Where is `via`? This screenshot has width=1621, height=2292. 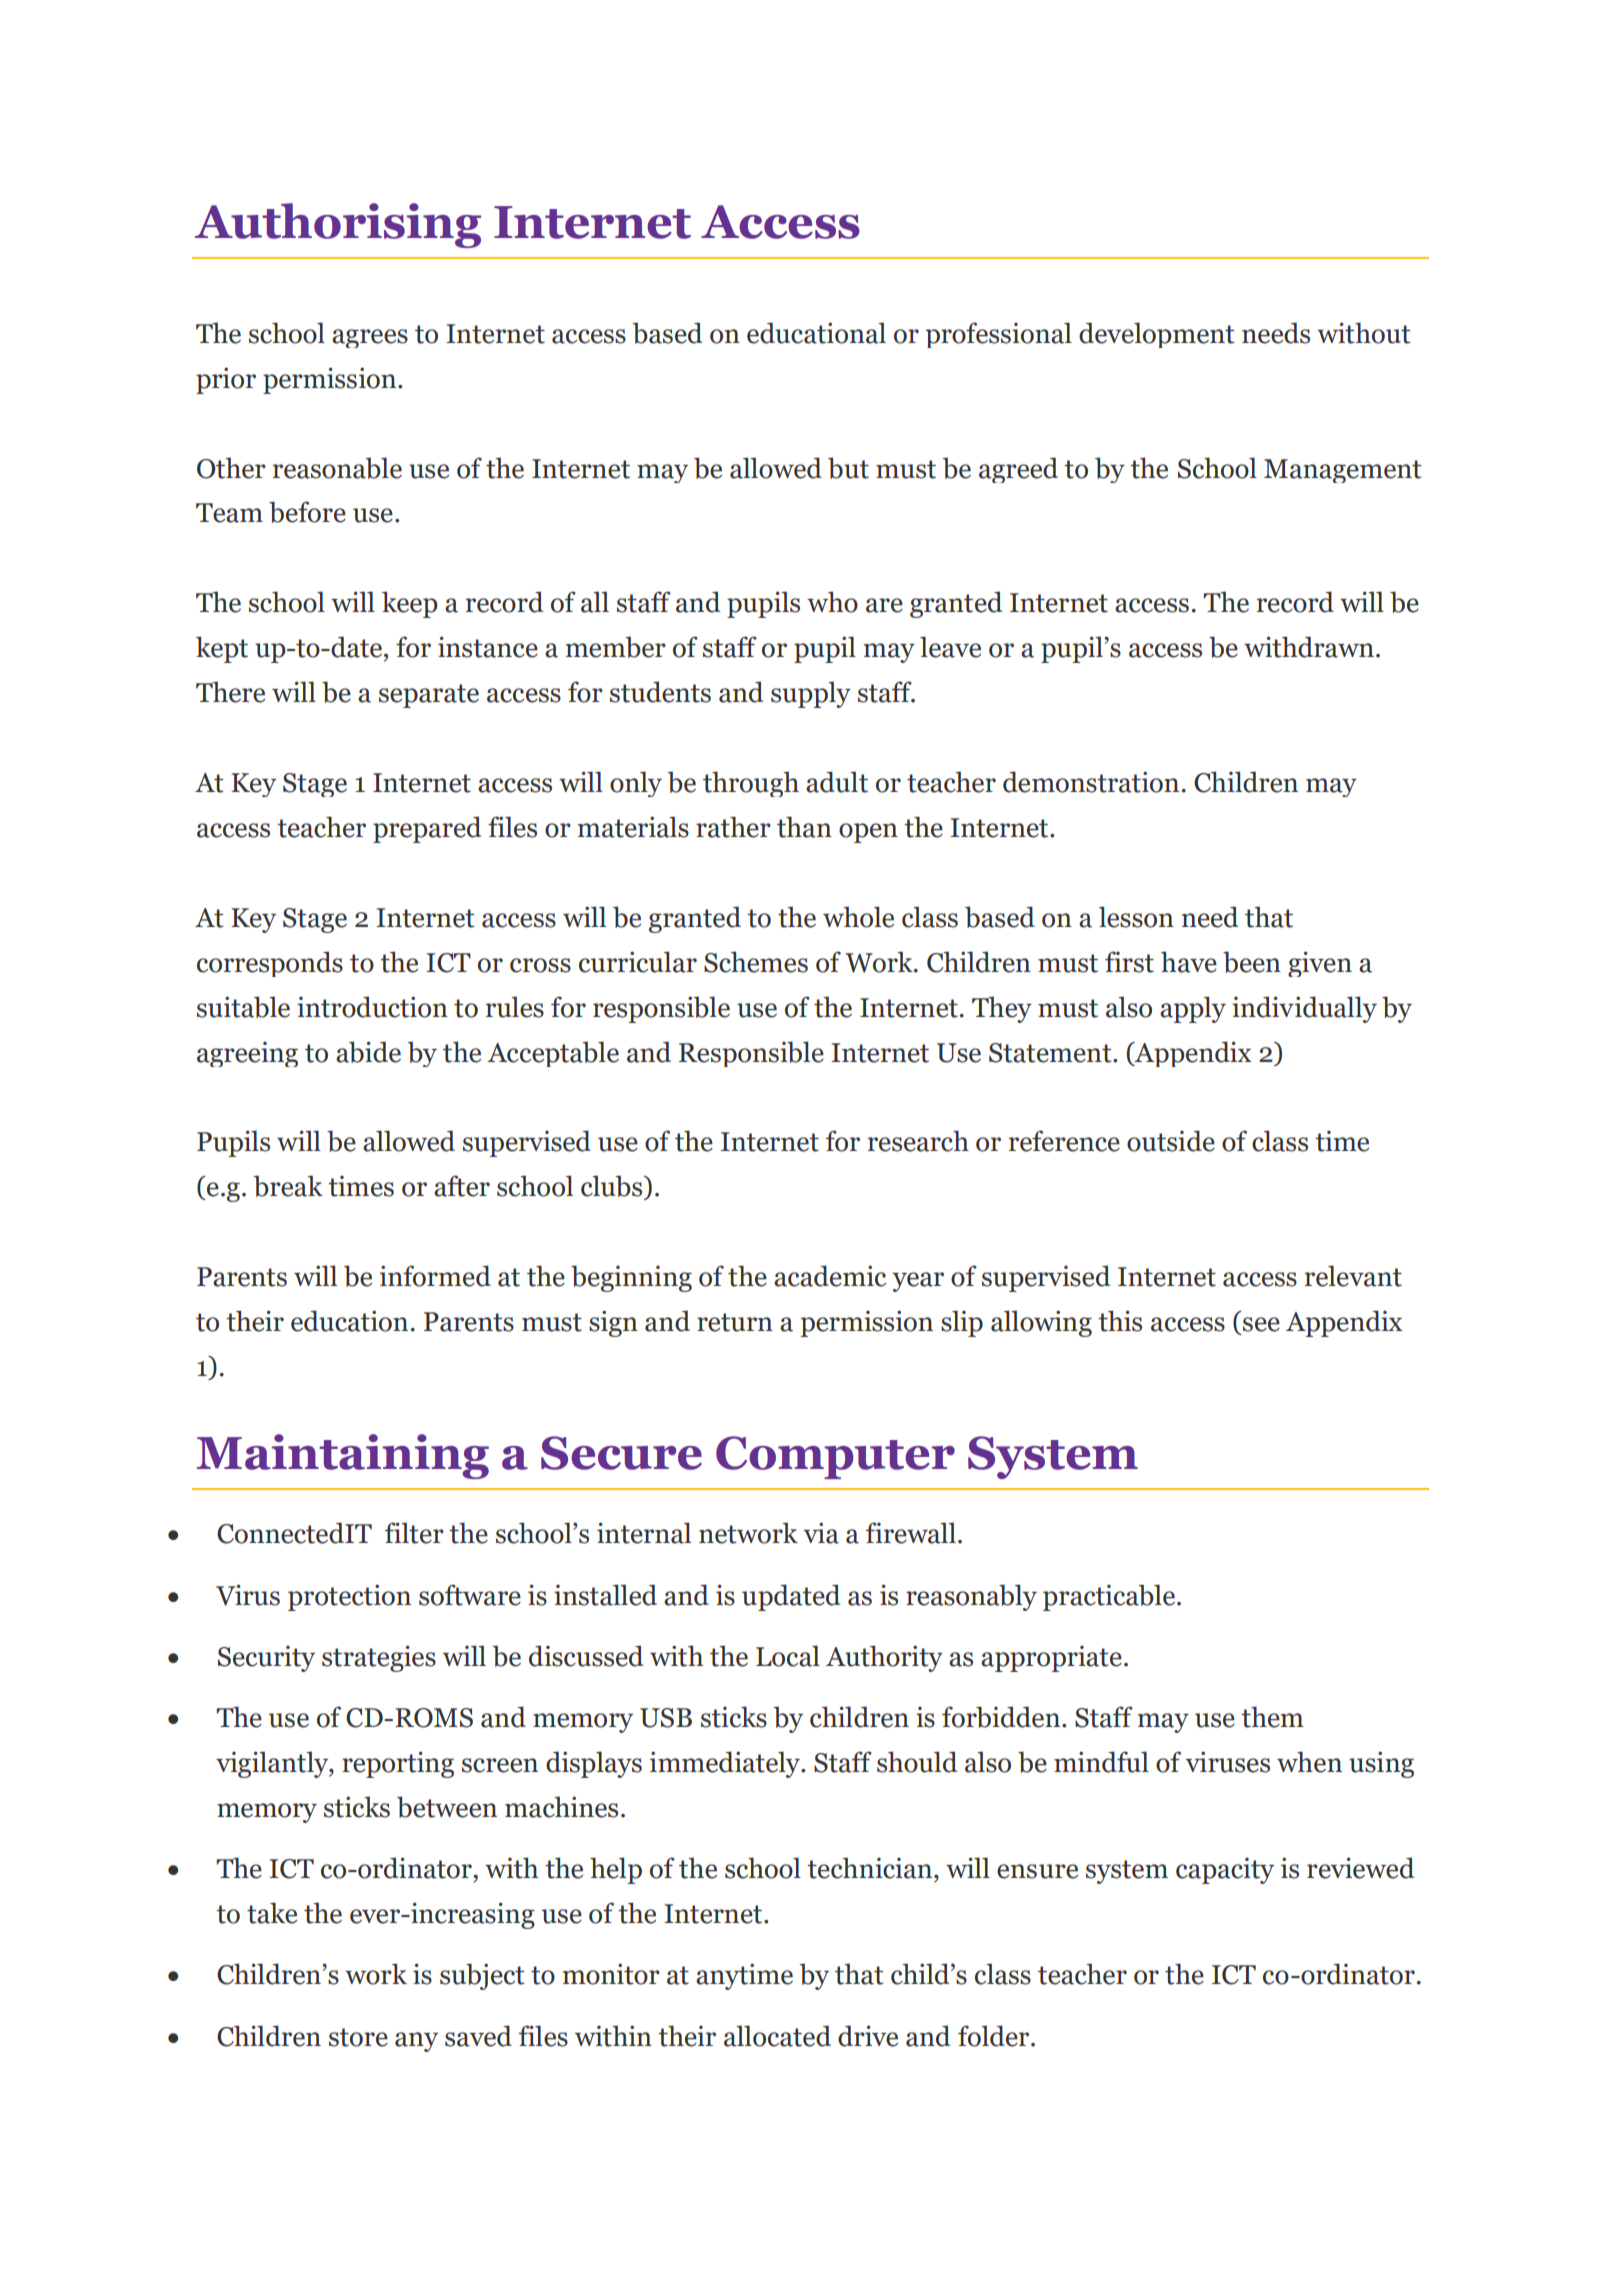
via is located at coordinates (821, 1533).
